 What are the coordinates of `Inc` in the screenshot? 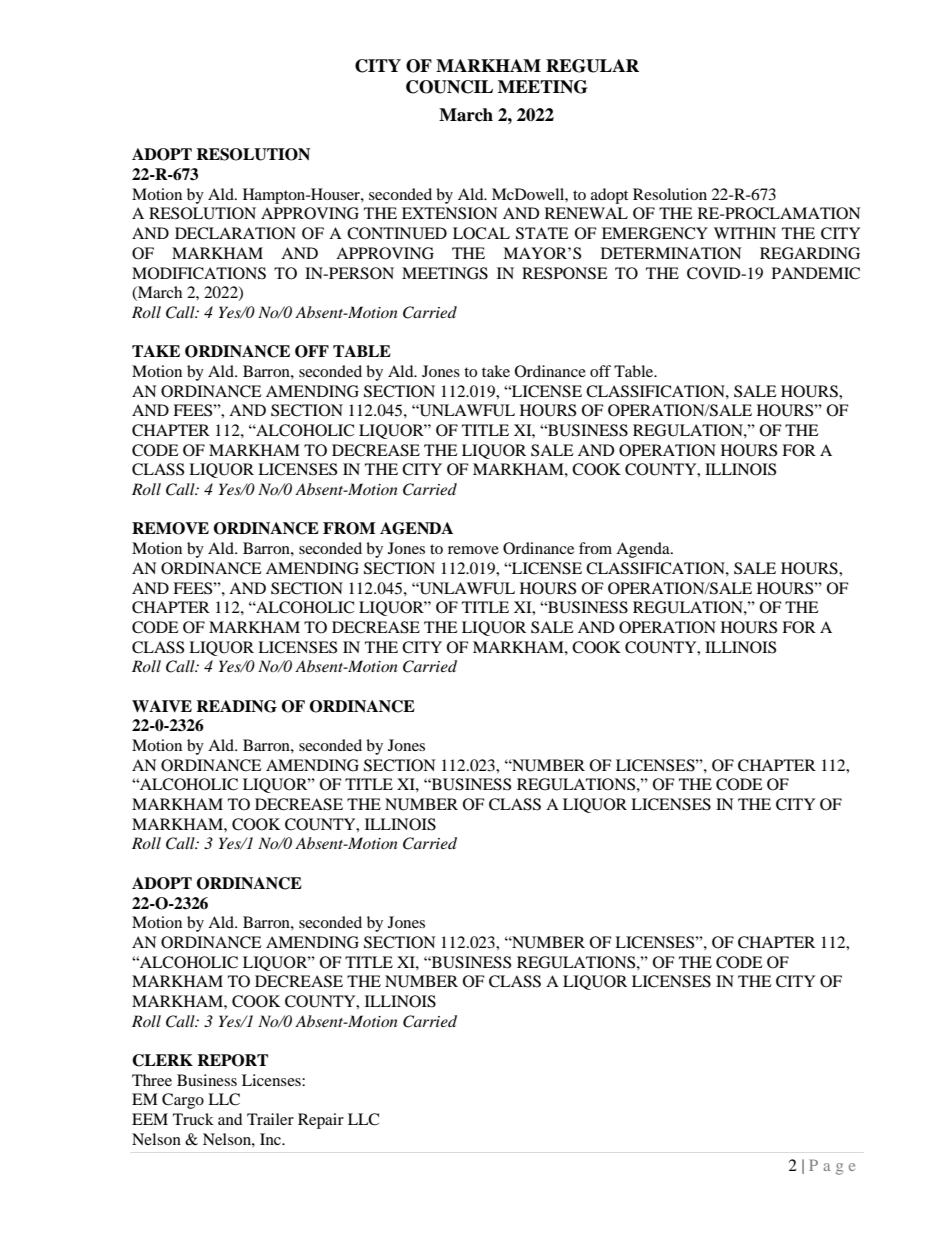 It's located at (271, 1139).
